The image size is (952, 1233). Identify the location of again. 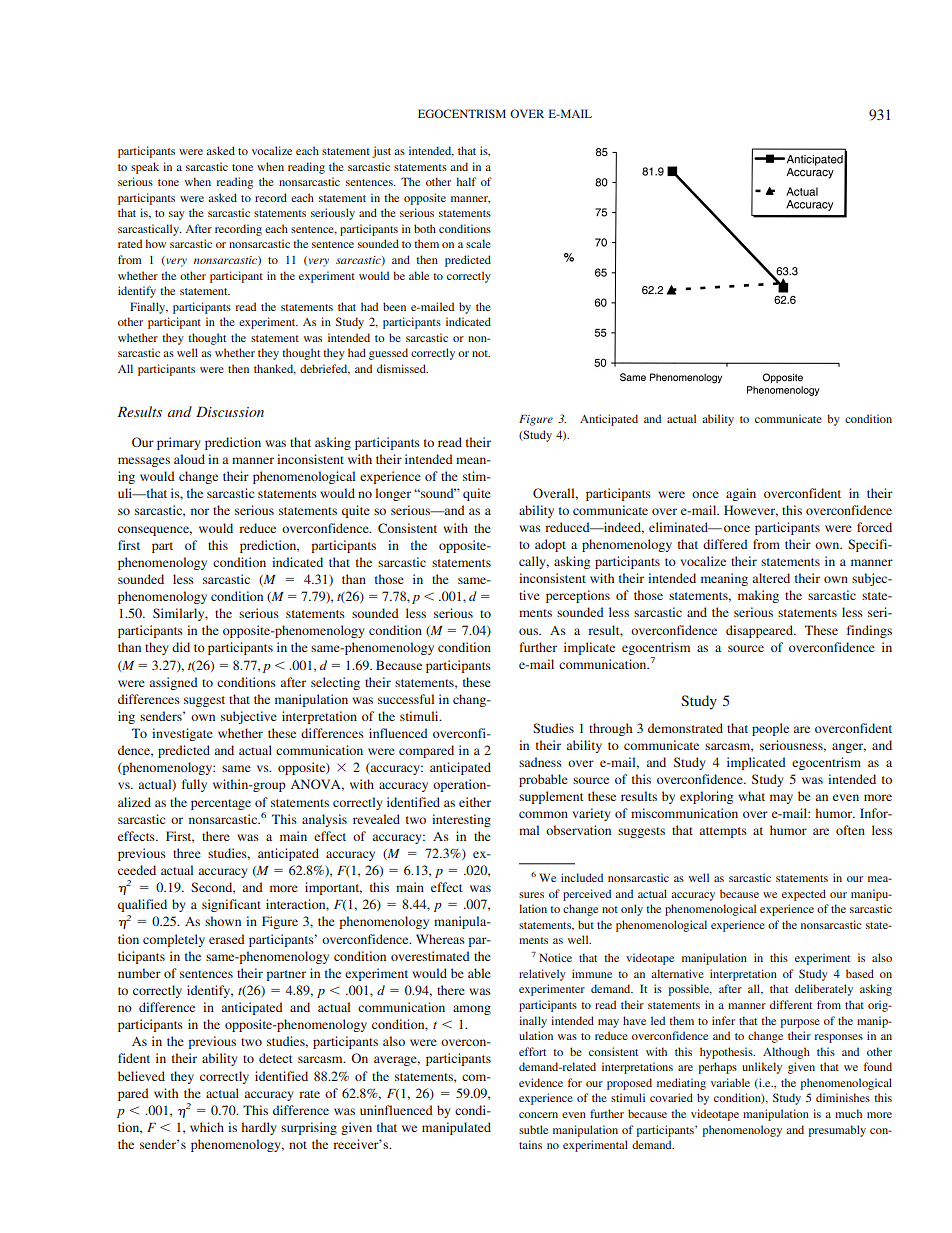
(741, 494).
